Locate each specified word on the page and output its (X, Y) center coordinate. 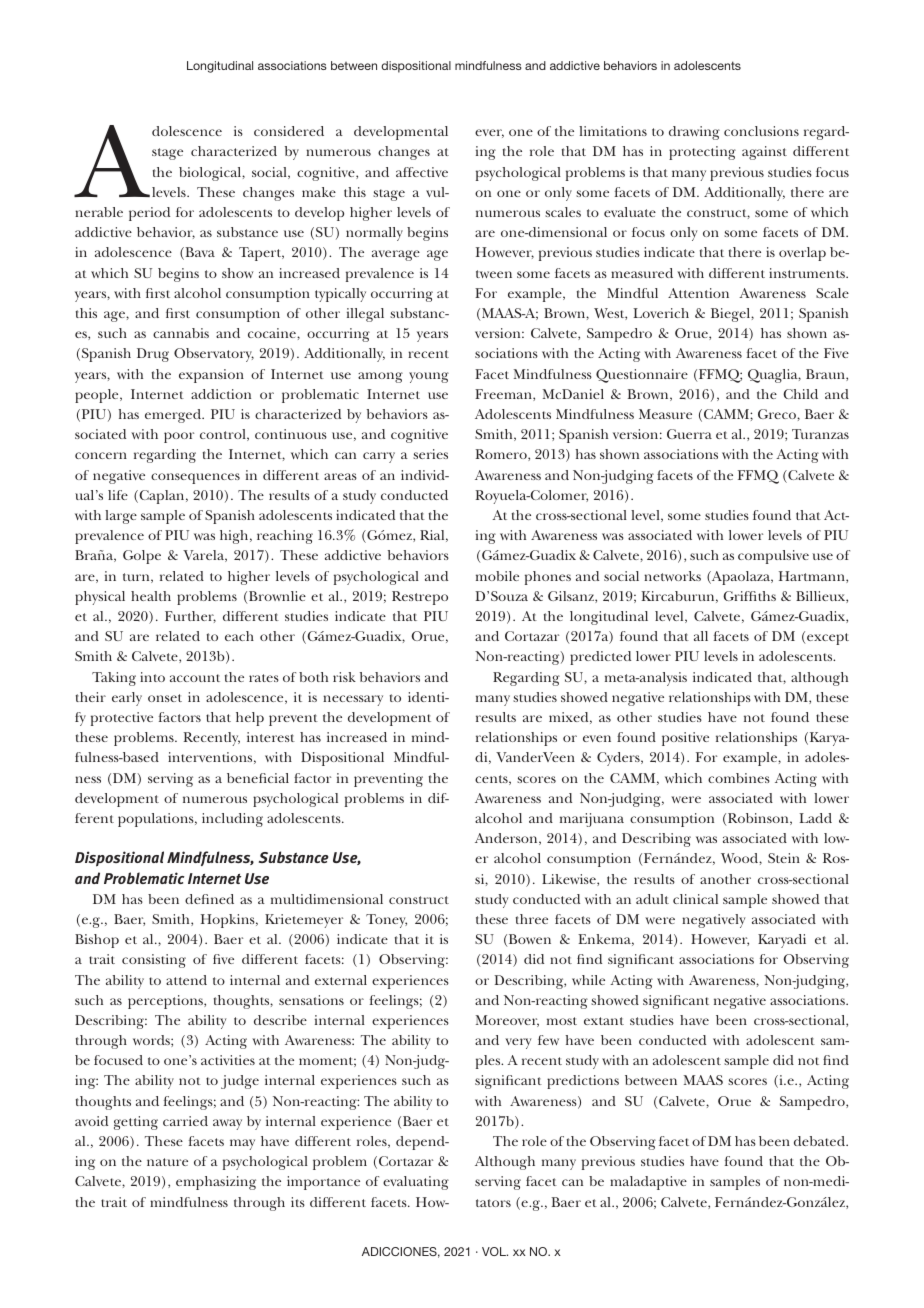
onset (165, 698)
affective (422, 172)
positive (685, 739)
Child (800, 394)
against (764, 153)
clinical (695, 899)
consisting (154, 961)
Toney (386, 921)
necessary (353, 700)
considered (289, 131)
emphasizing (216, 1183)
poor (179, 437)
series (430, 454)
